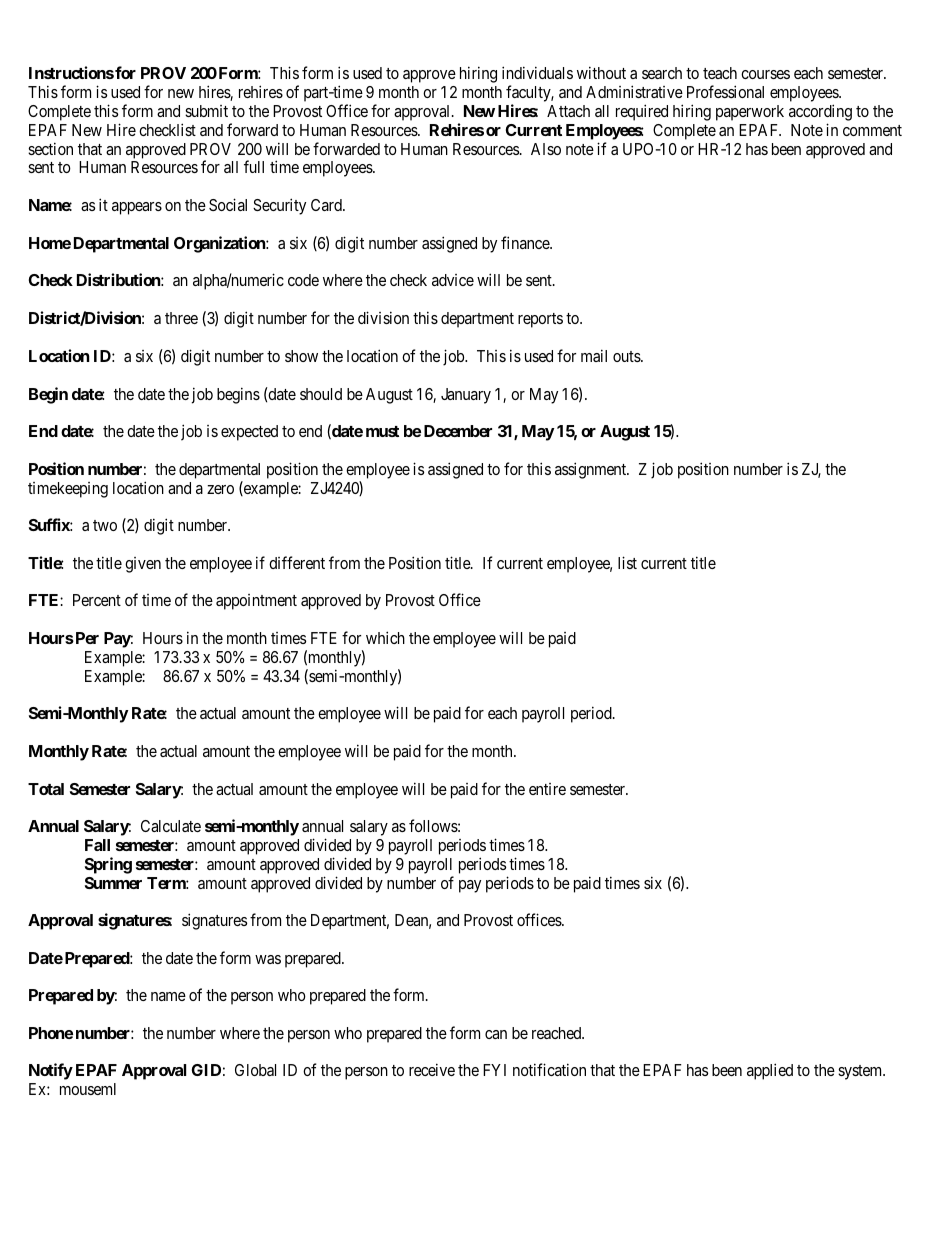 Image resolution: width=952 pixels, height=1233 pixels. I want to click on December, so click(458, 431).
